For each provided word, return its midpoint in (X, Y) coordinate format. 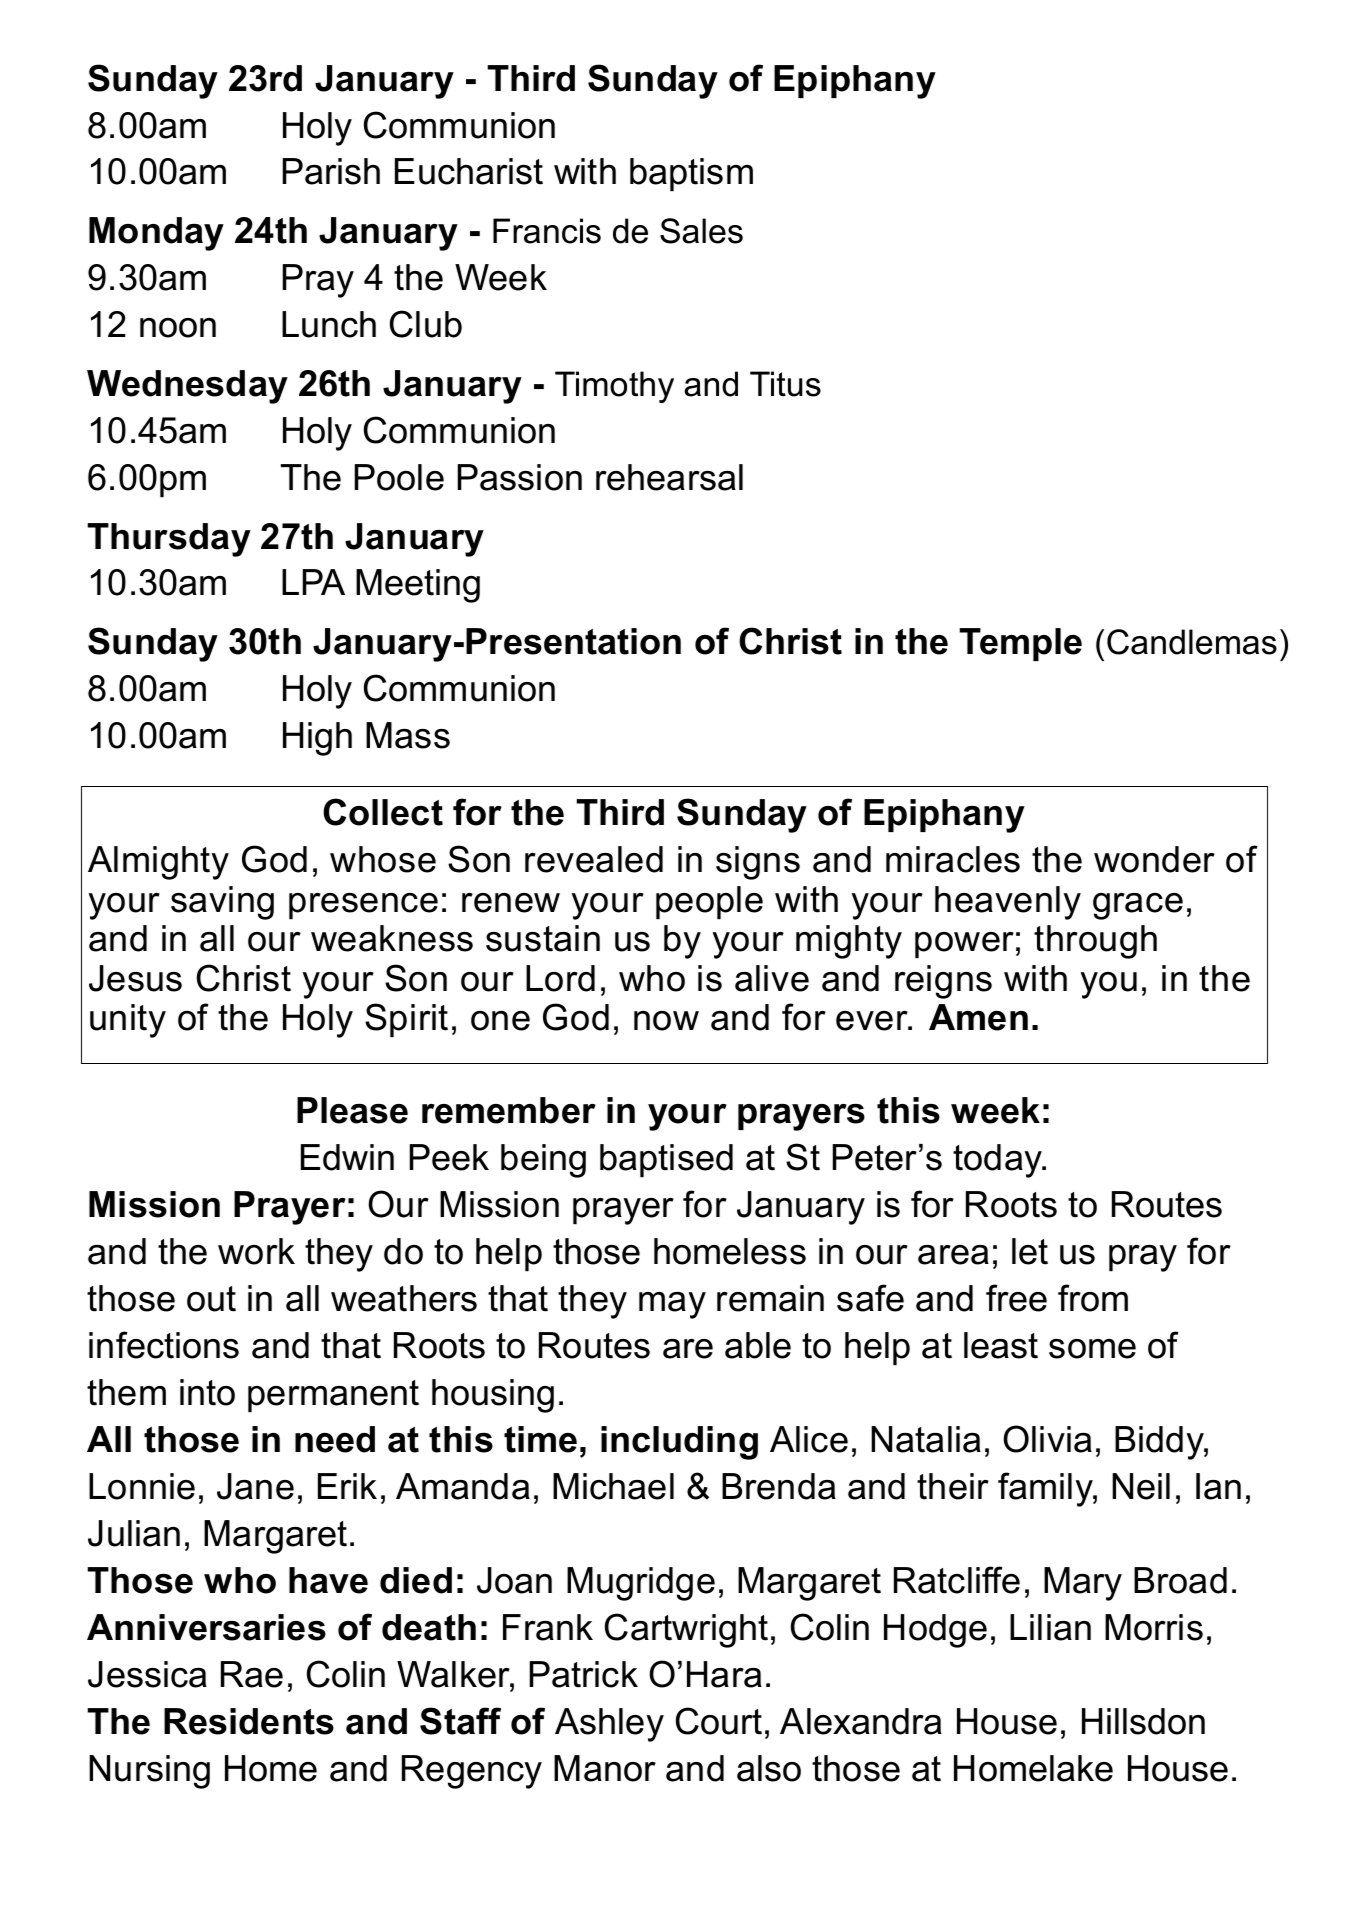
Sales (701, 231)
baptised (666, 1160)
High (317, 739)
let (1030, 1251)
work (256, 1251)
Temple (1020, 644)
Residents (249, 1721)
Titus (785, 384)
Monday (156, 234)
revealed (594, 859)
